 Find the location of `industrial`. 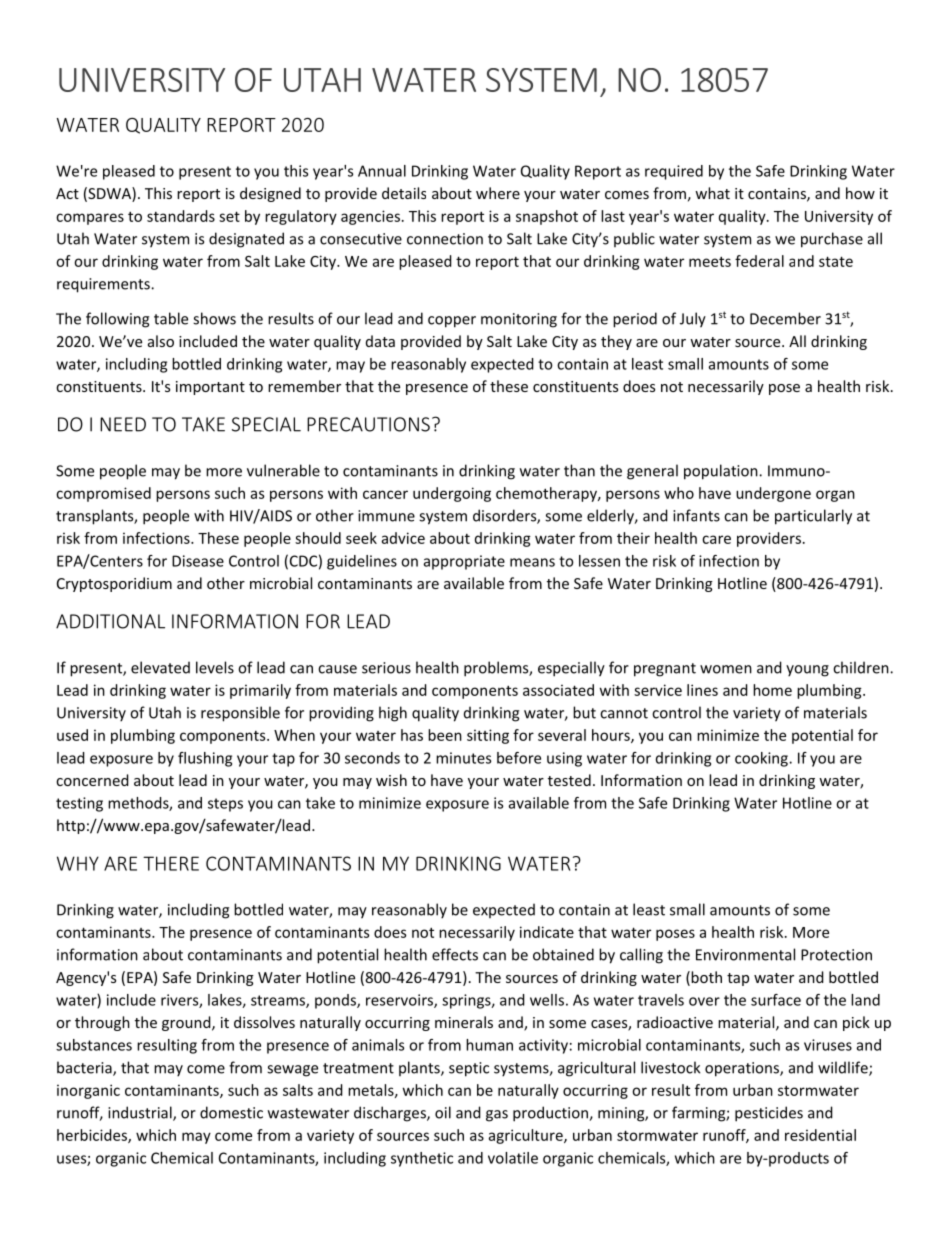

industrial is located at coordinates (141, 1113).
